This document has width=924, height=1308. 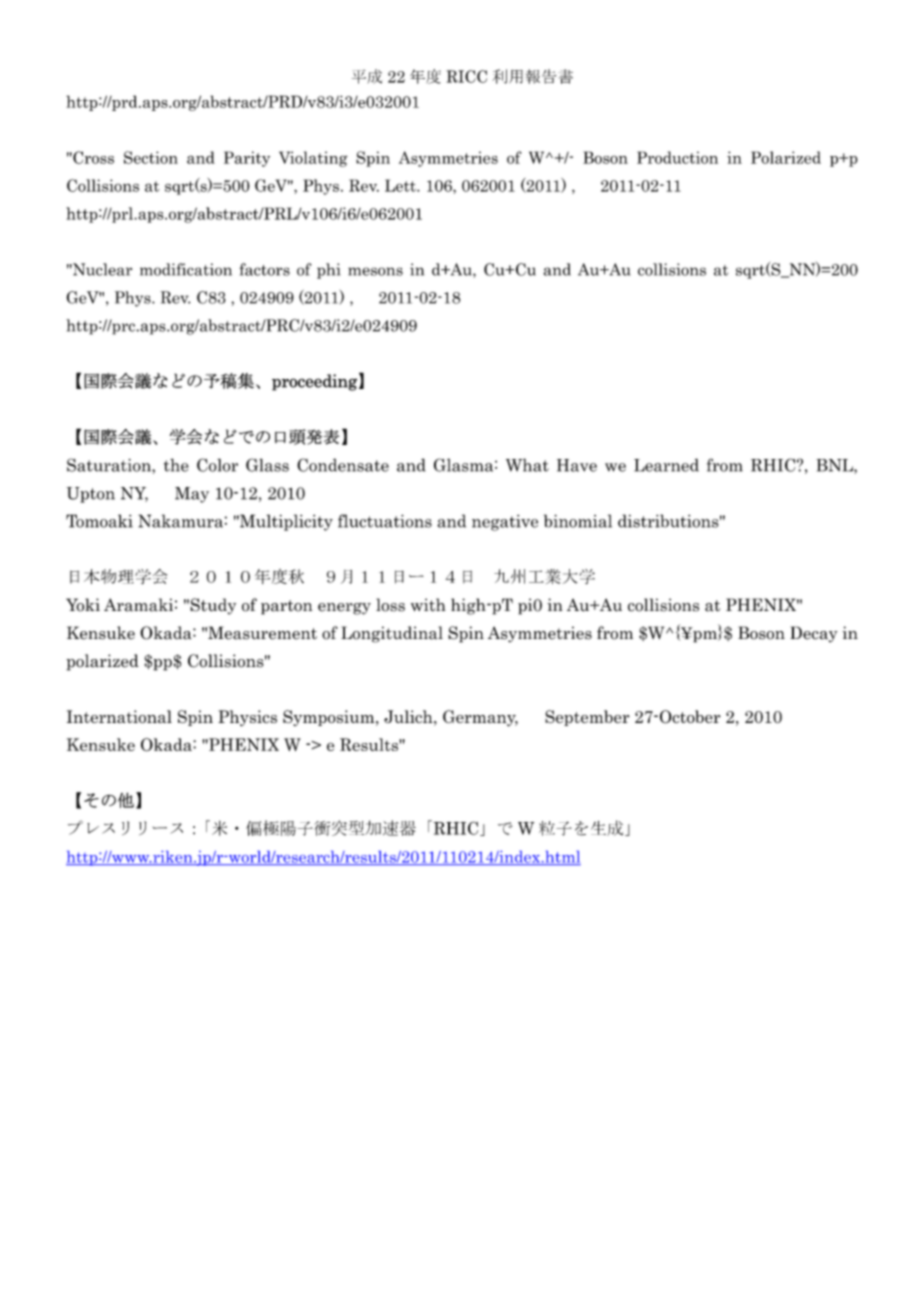 What do you see at coordinates (119, 716) in the document?
I see `International` at bounding box center [119, 716].
